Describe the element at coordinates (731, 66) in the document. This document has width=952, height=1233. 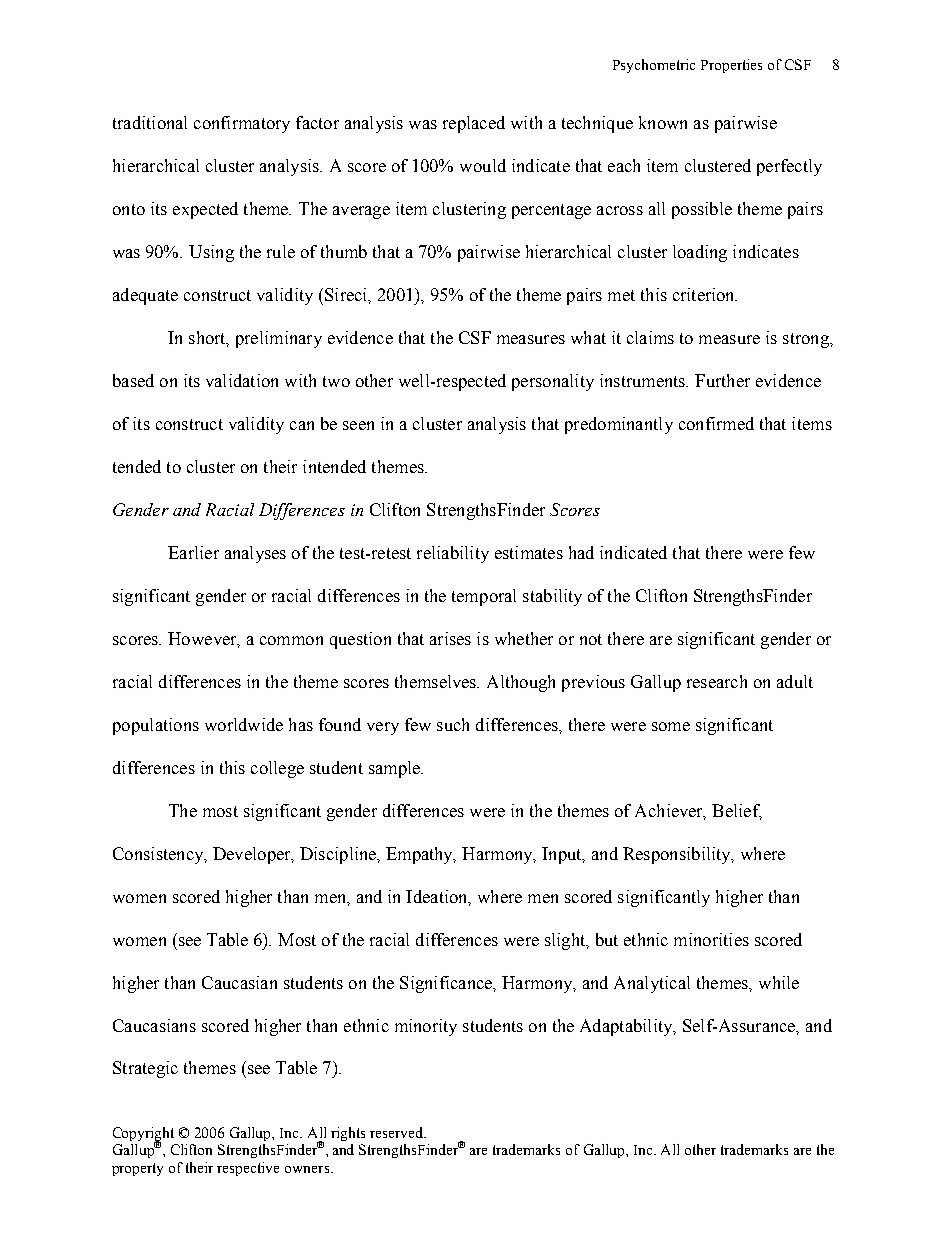
I see `Properties` at that location.
